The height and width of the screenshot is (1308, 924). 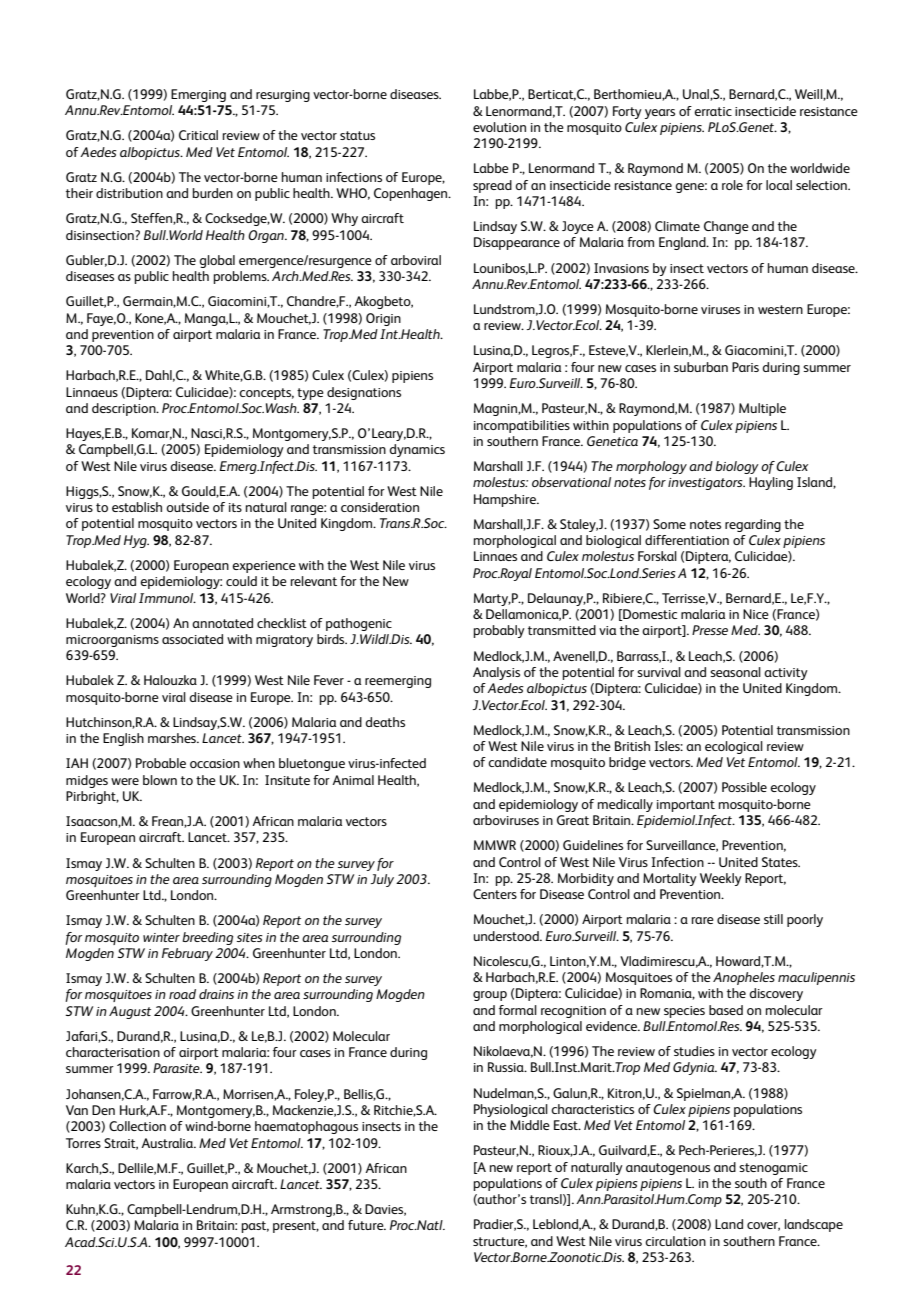 What do you see at coordinates (367, 1225) in the screenshot?
I see `future` at bounding box center [367, 1225].
